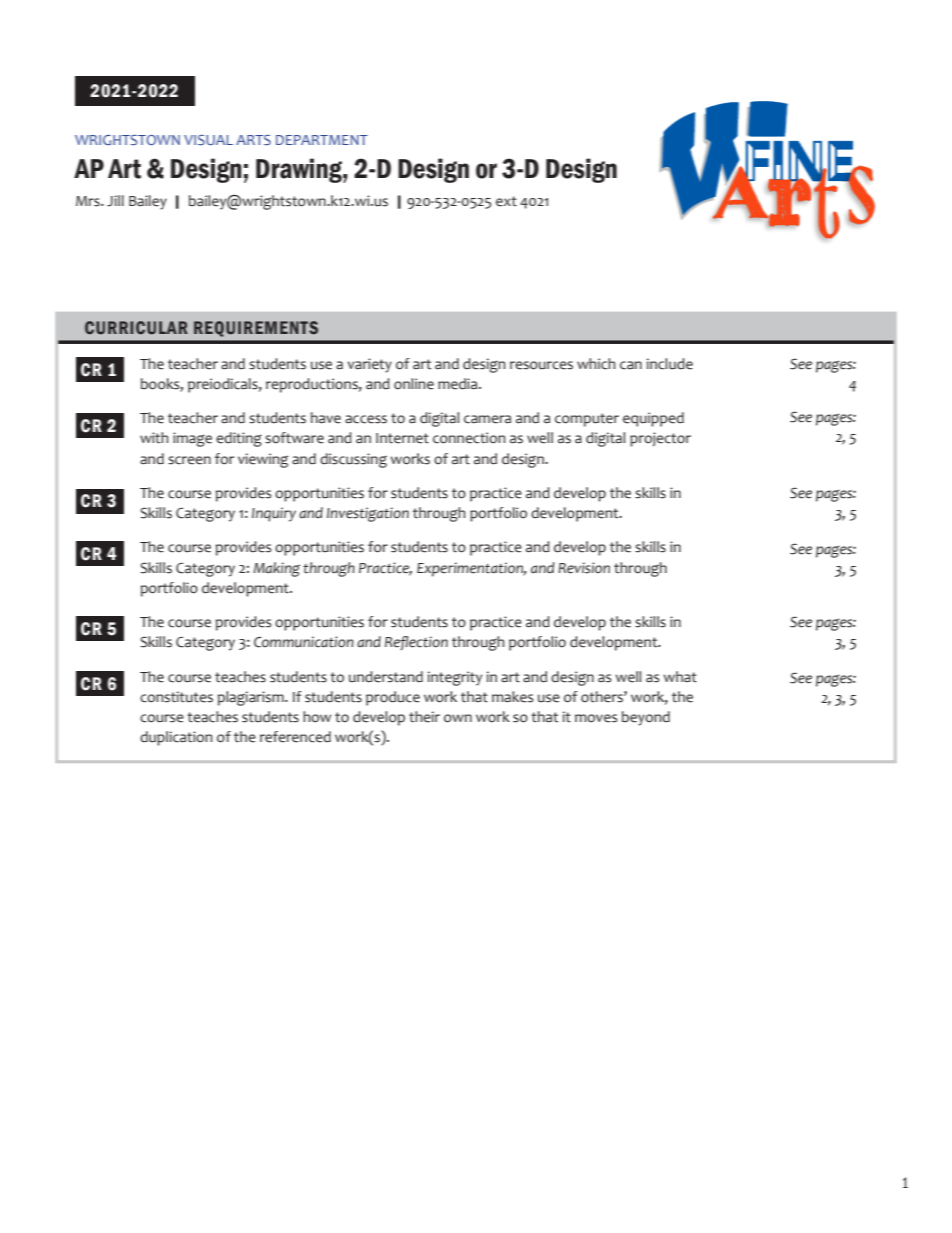 The width and height of the page is (952, 1233). What do you see at coordinates (584, 568) in the page?
I see `Revision` at bounding box center [584, 568].
